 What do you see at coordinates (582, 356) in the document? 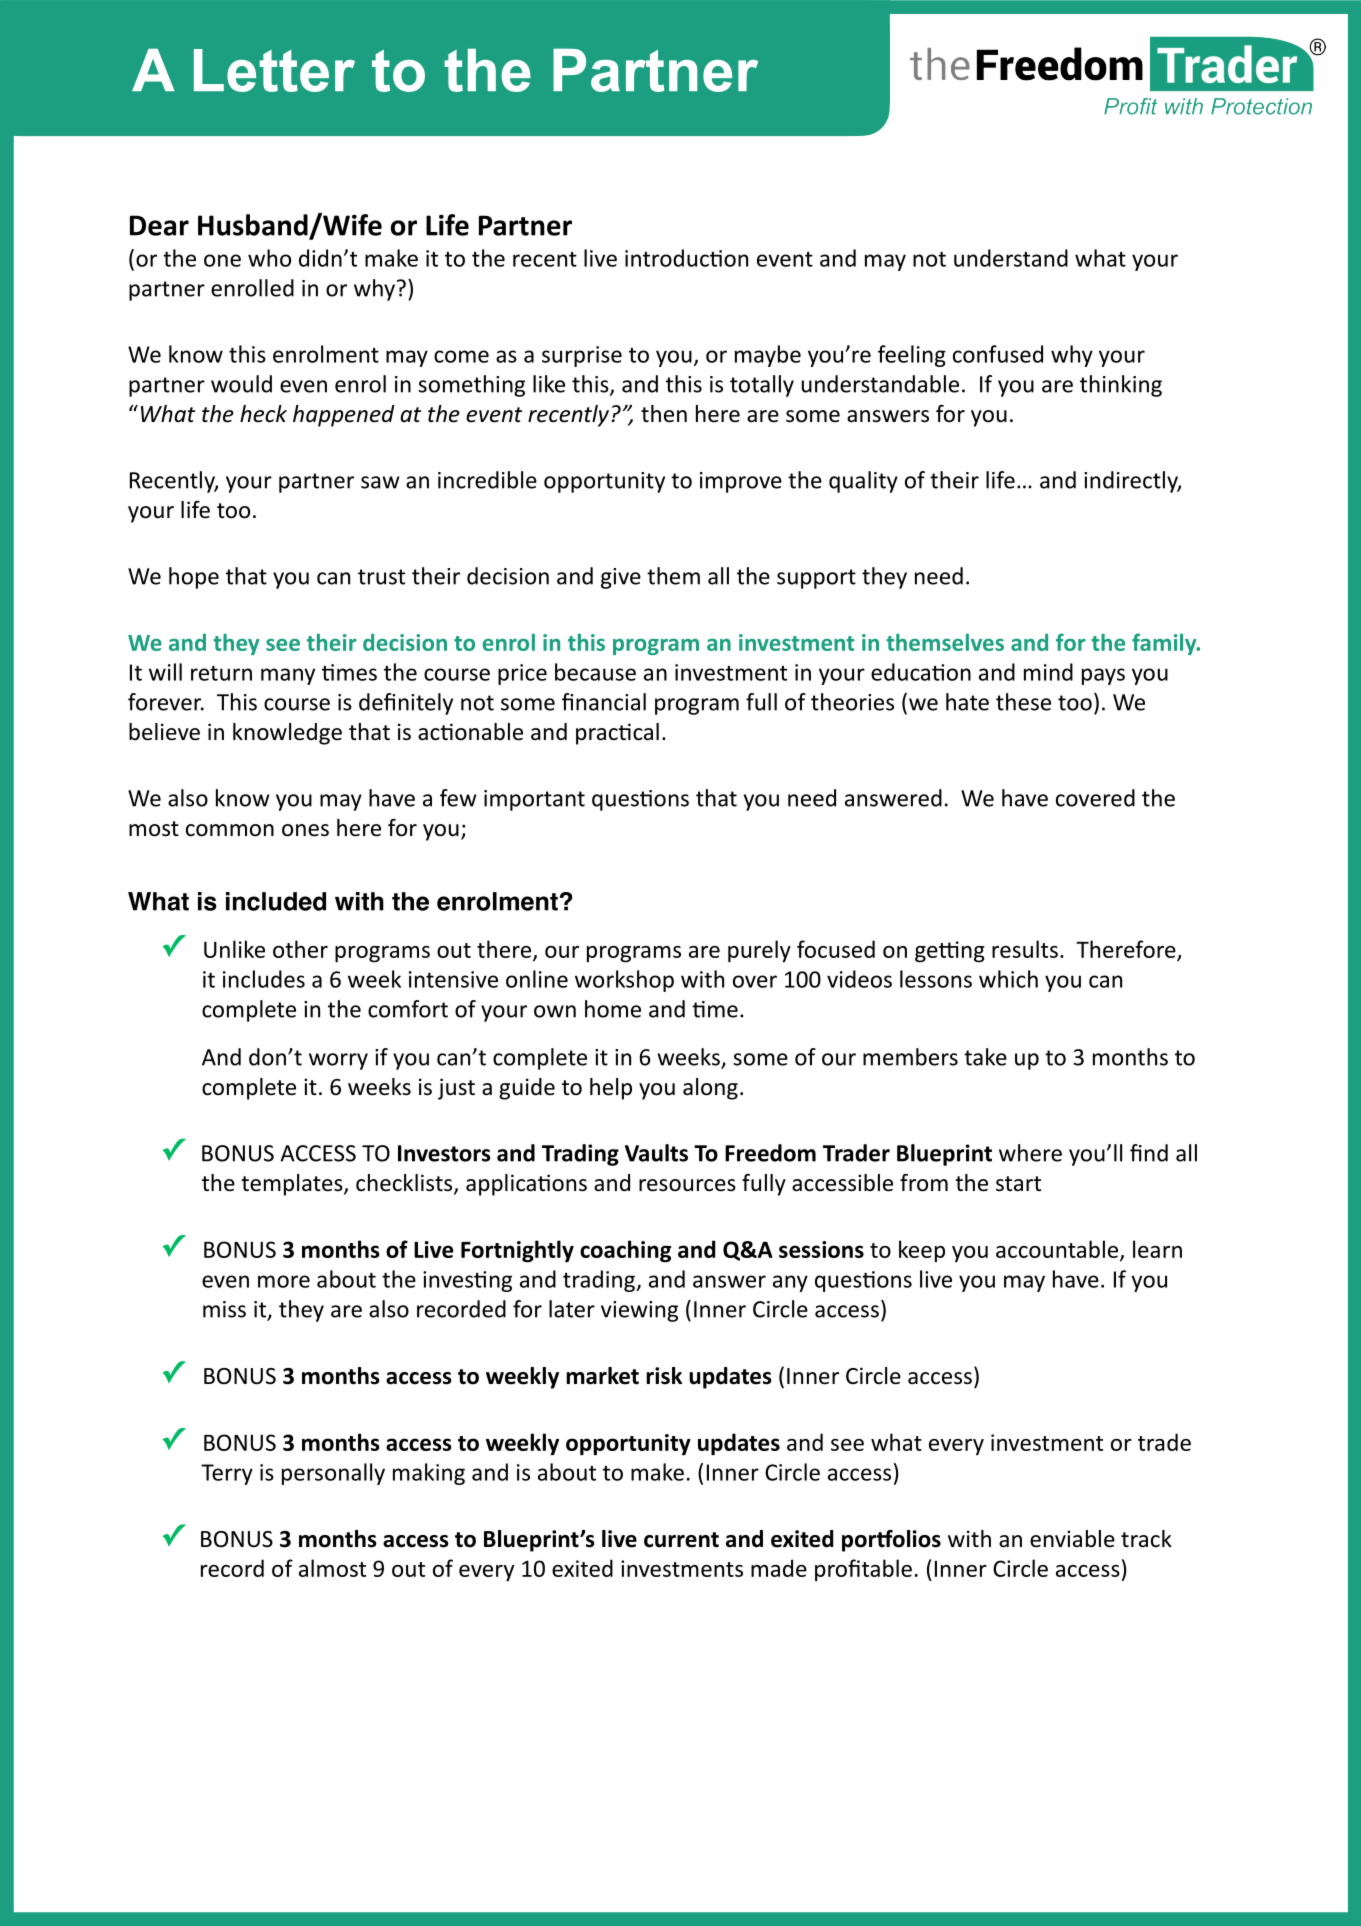
I see `surprise` at bounding box center [582, 356].
